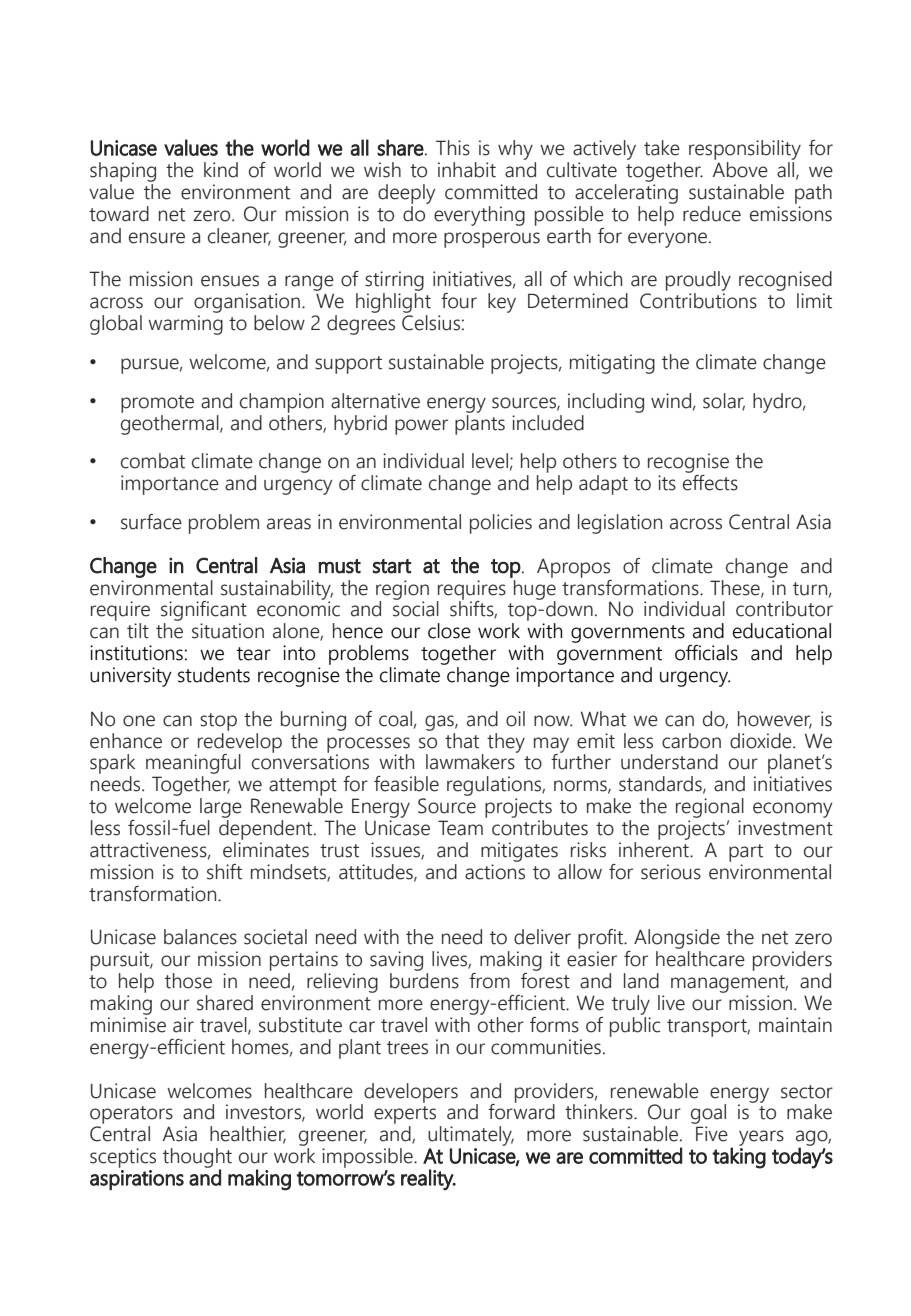 The height and width of the page is (1316, 911). Describe the element at coordinates (739, 1158) in the page. I see `taking` at that location.
